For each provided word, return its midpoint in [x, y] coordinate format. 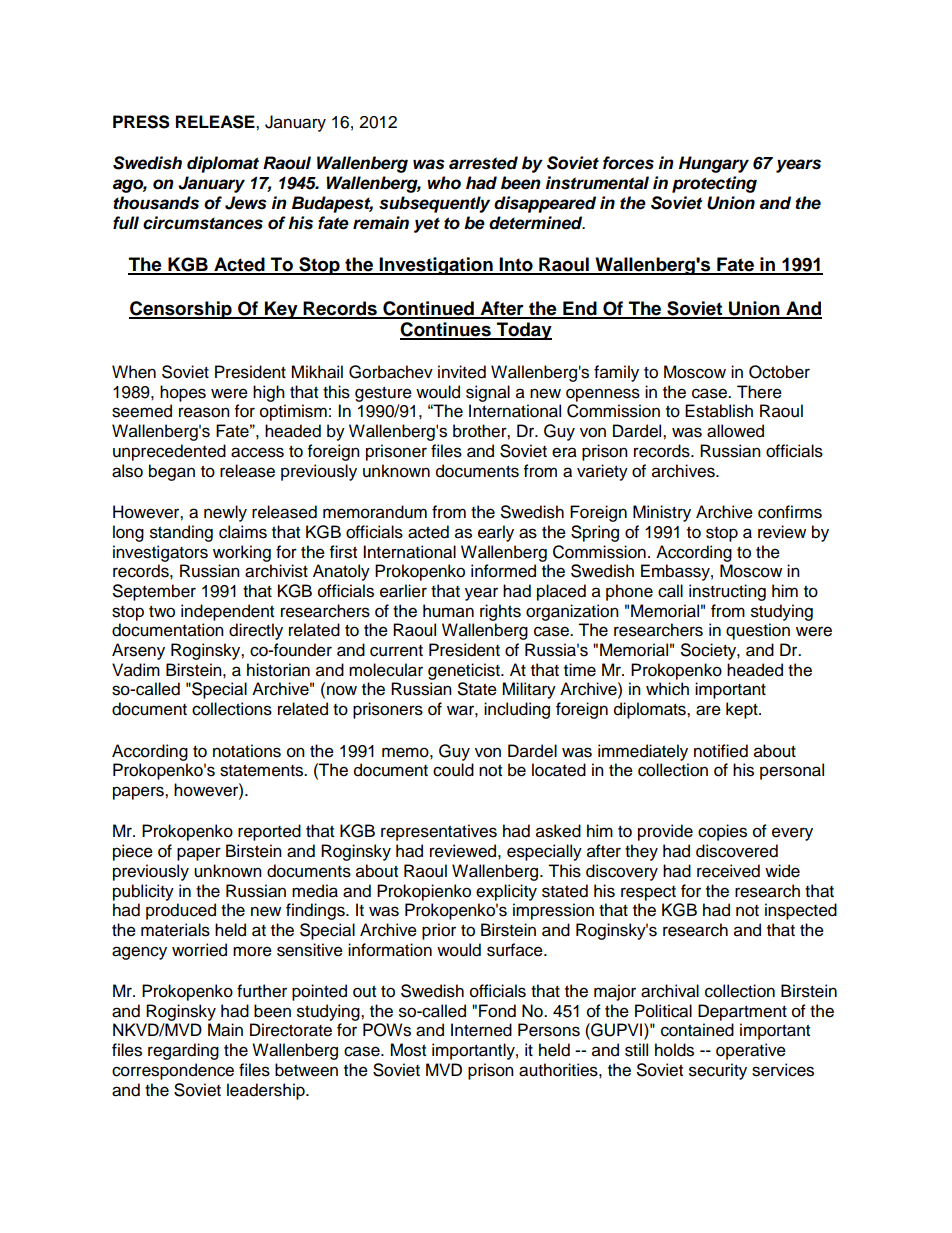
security [718, 1071]
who [444, 183]
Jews [246, 203]
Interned [481, 1030]
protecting [714, 184]
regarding [183, 1051]
